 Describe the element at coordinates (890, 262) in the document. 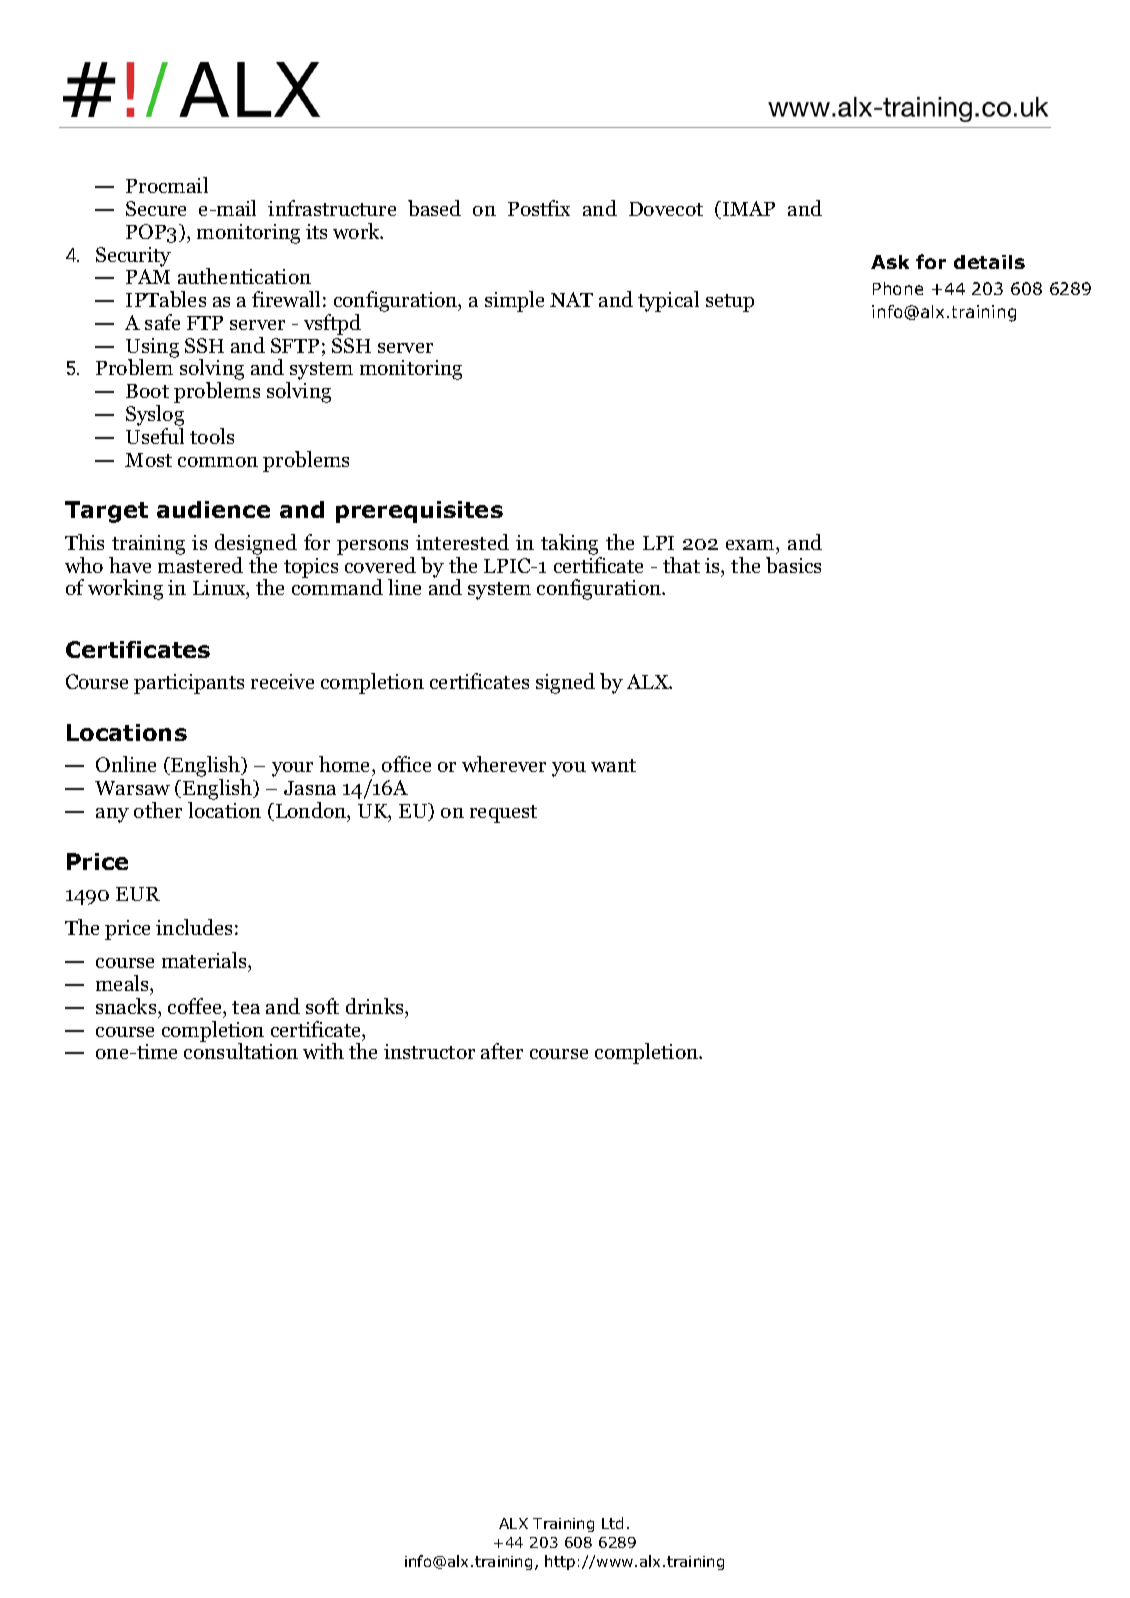

I see `Ask` at that location.
